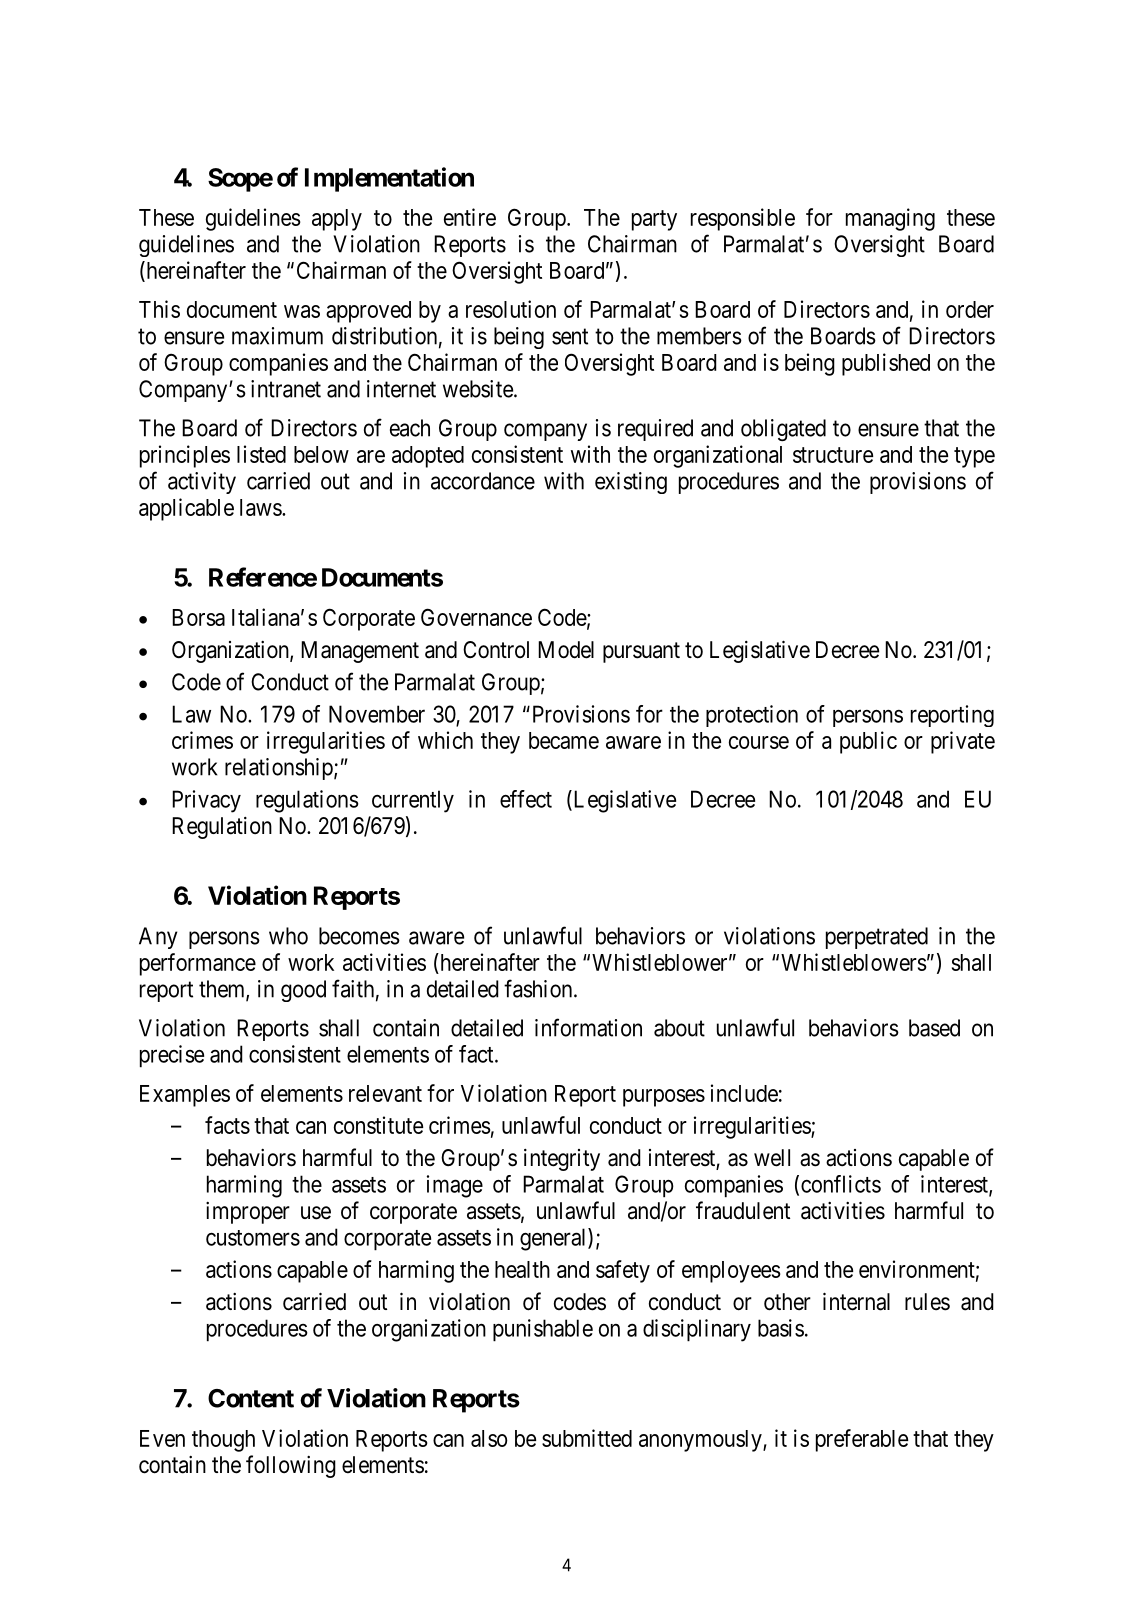 This screenshot has width=1143, height=1617. What do you see at coordinates (223, 1441) in the screenshot?
I see `though` at bounding box center [223, 1441].
